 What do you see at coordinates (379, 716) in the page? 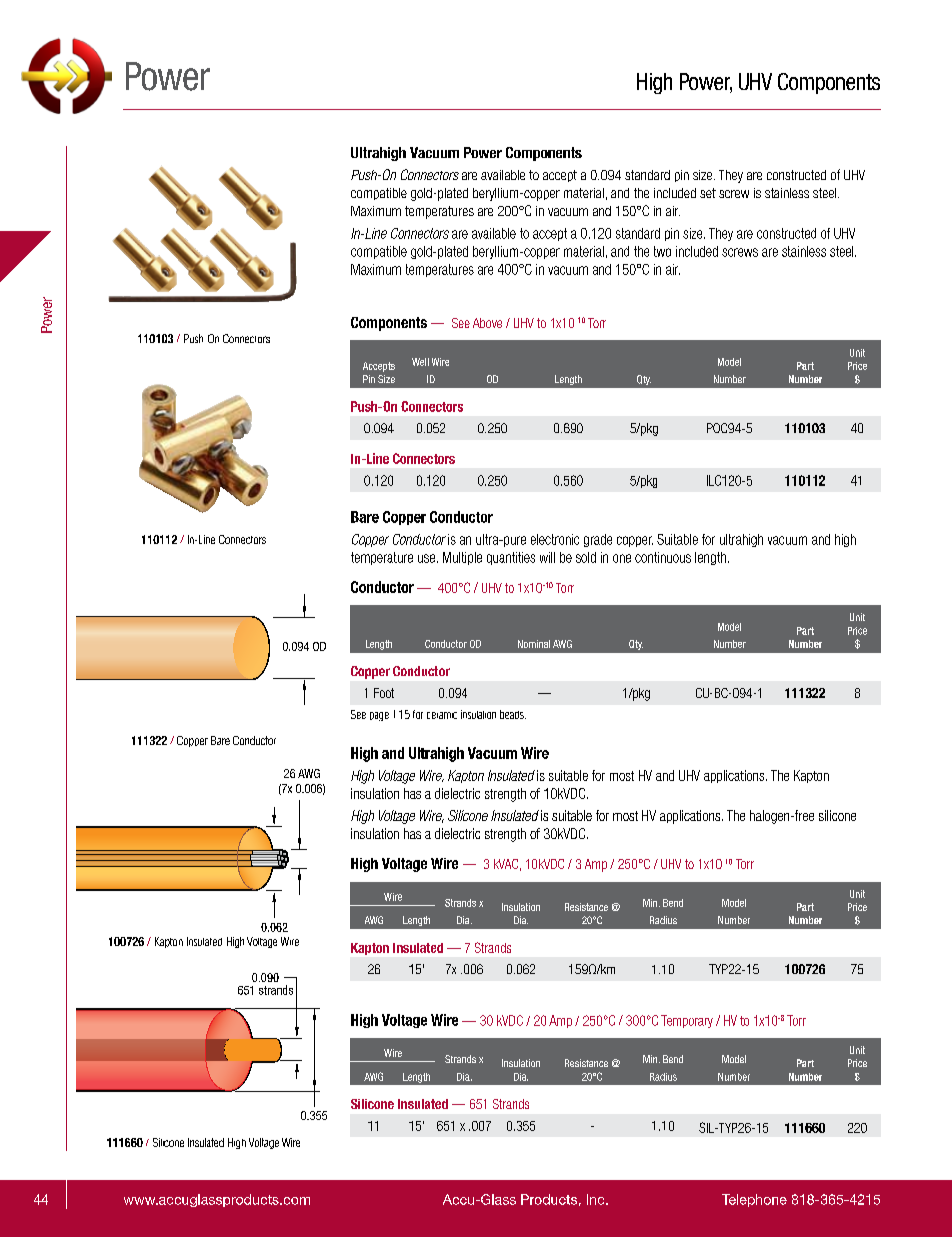
I see `page` at bounding box center [379, 716].
